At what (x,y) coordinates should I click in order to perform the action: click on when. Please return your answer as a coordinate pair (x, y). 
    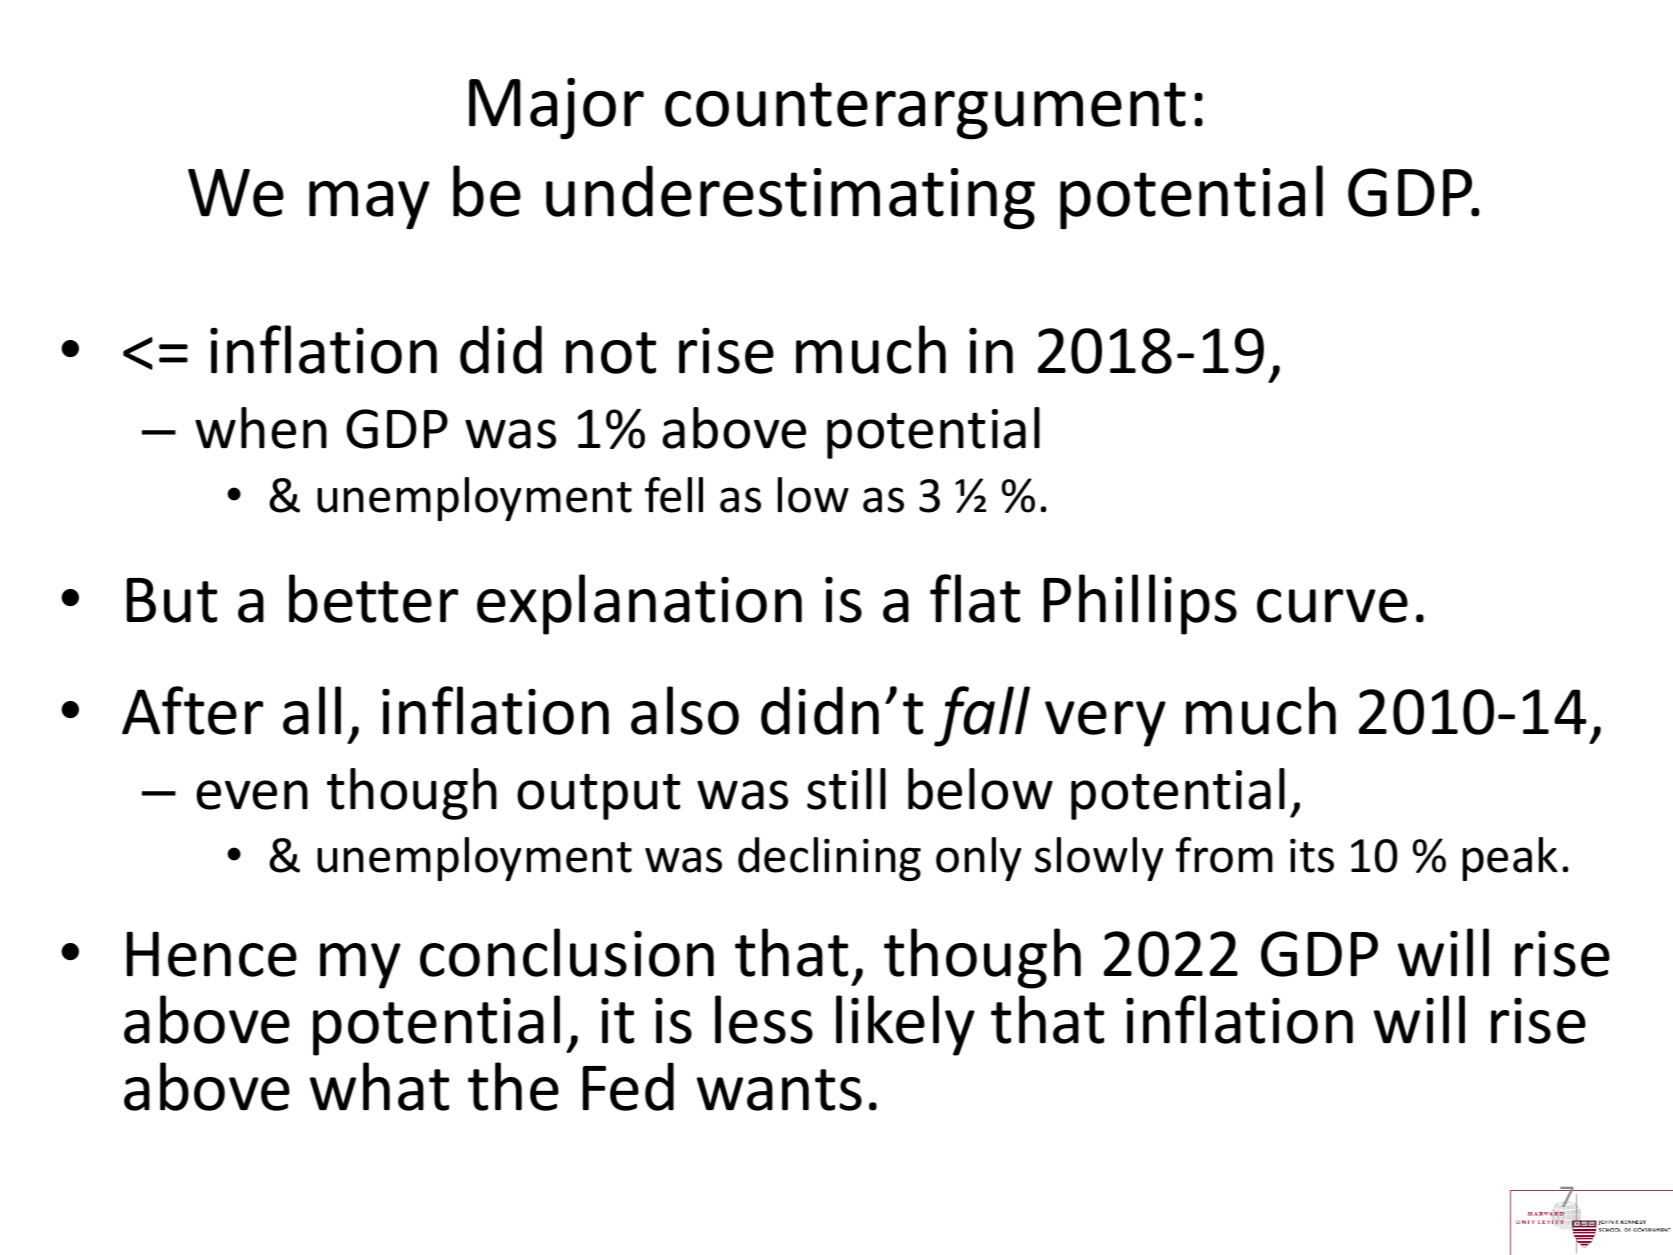
    Looking at the image, I should click on (261, 428).
